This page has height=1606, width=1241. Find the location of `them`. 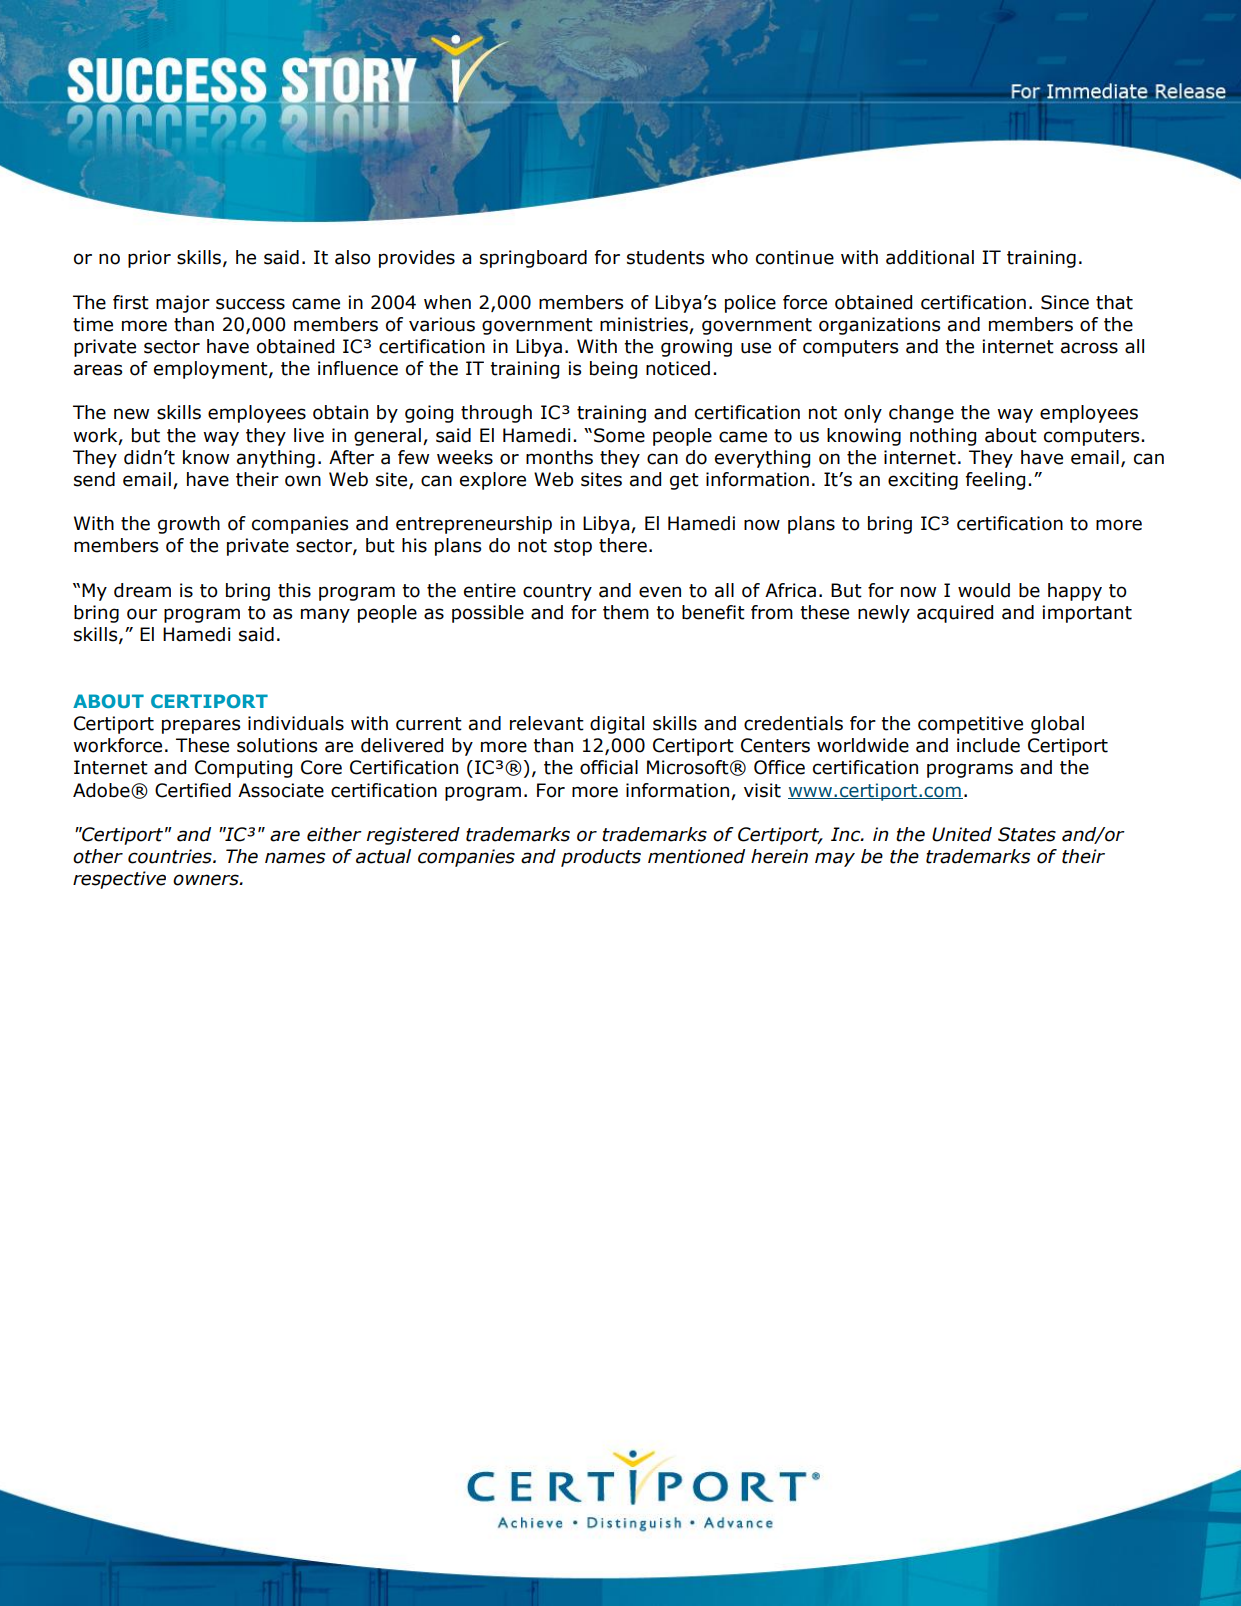

them is located at coordinates (626, 612).
